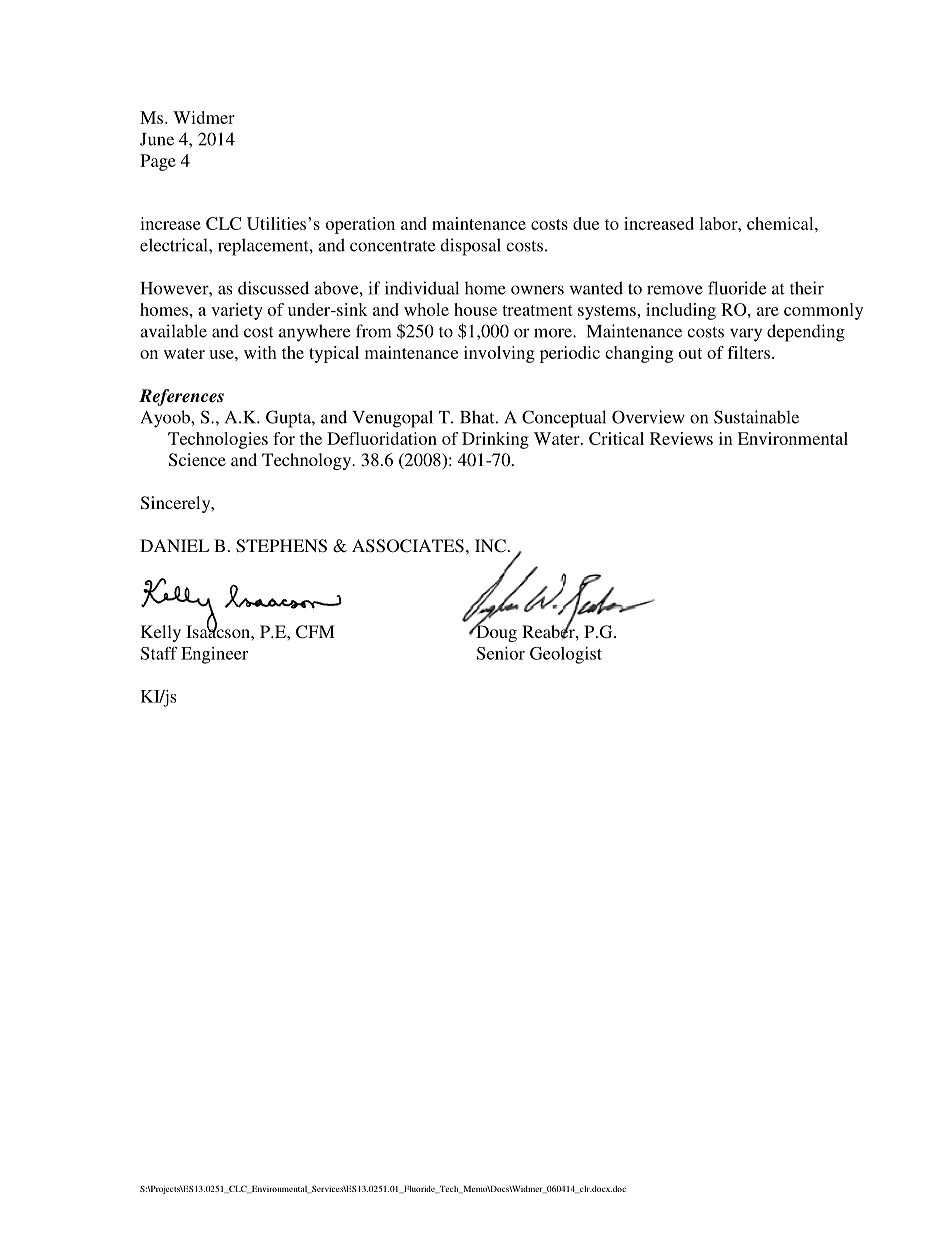  I want to click on Conceptual, so click(564, 419).
